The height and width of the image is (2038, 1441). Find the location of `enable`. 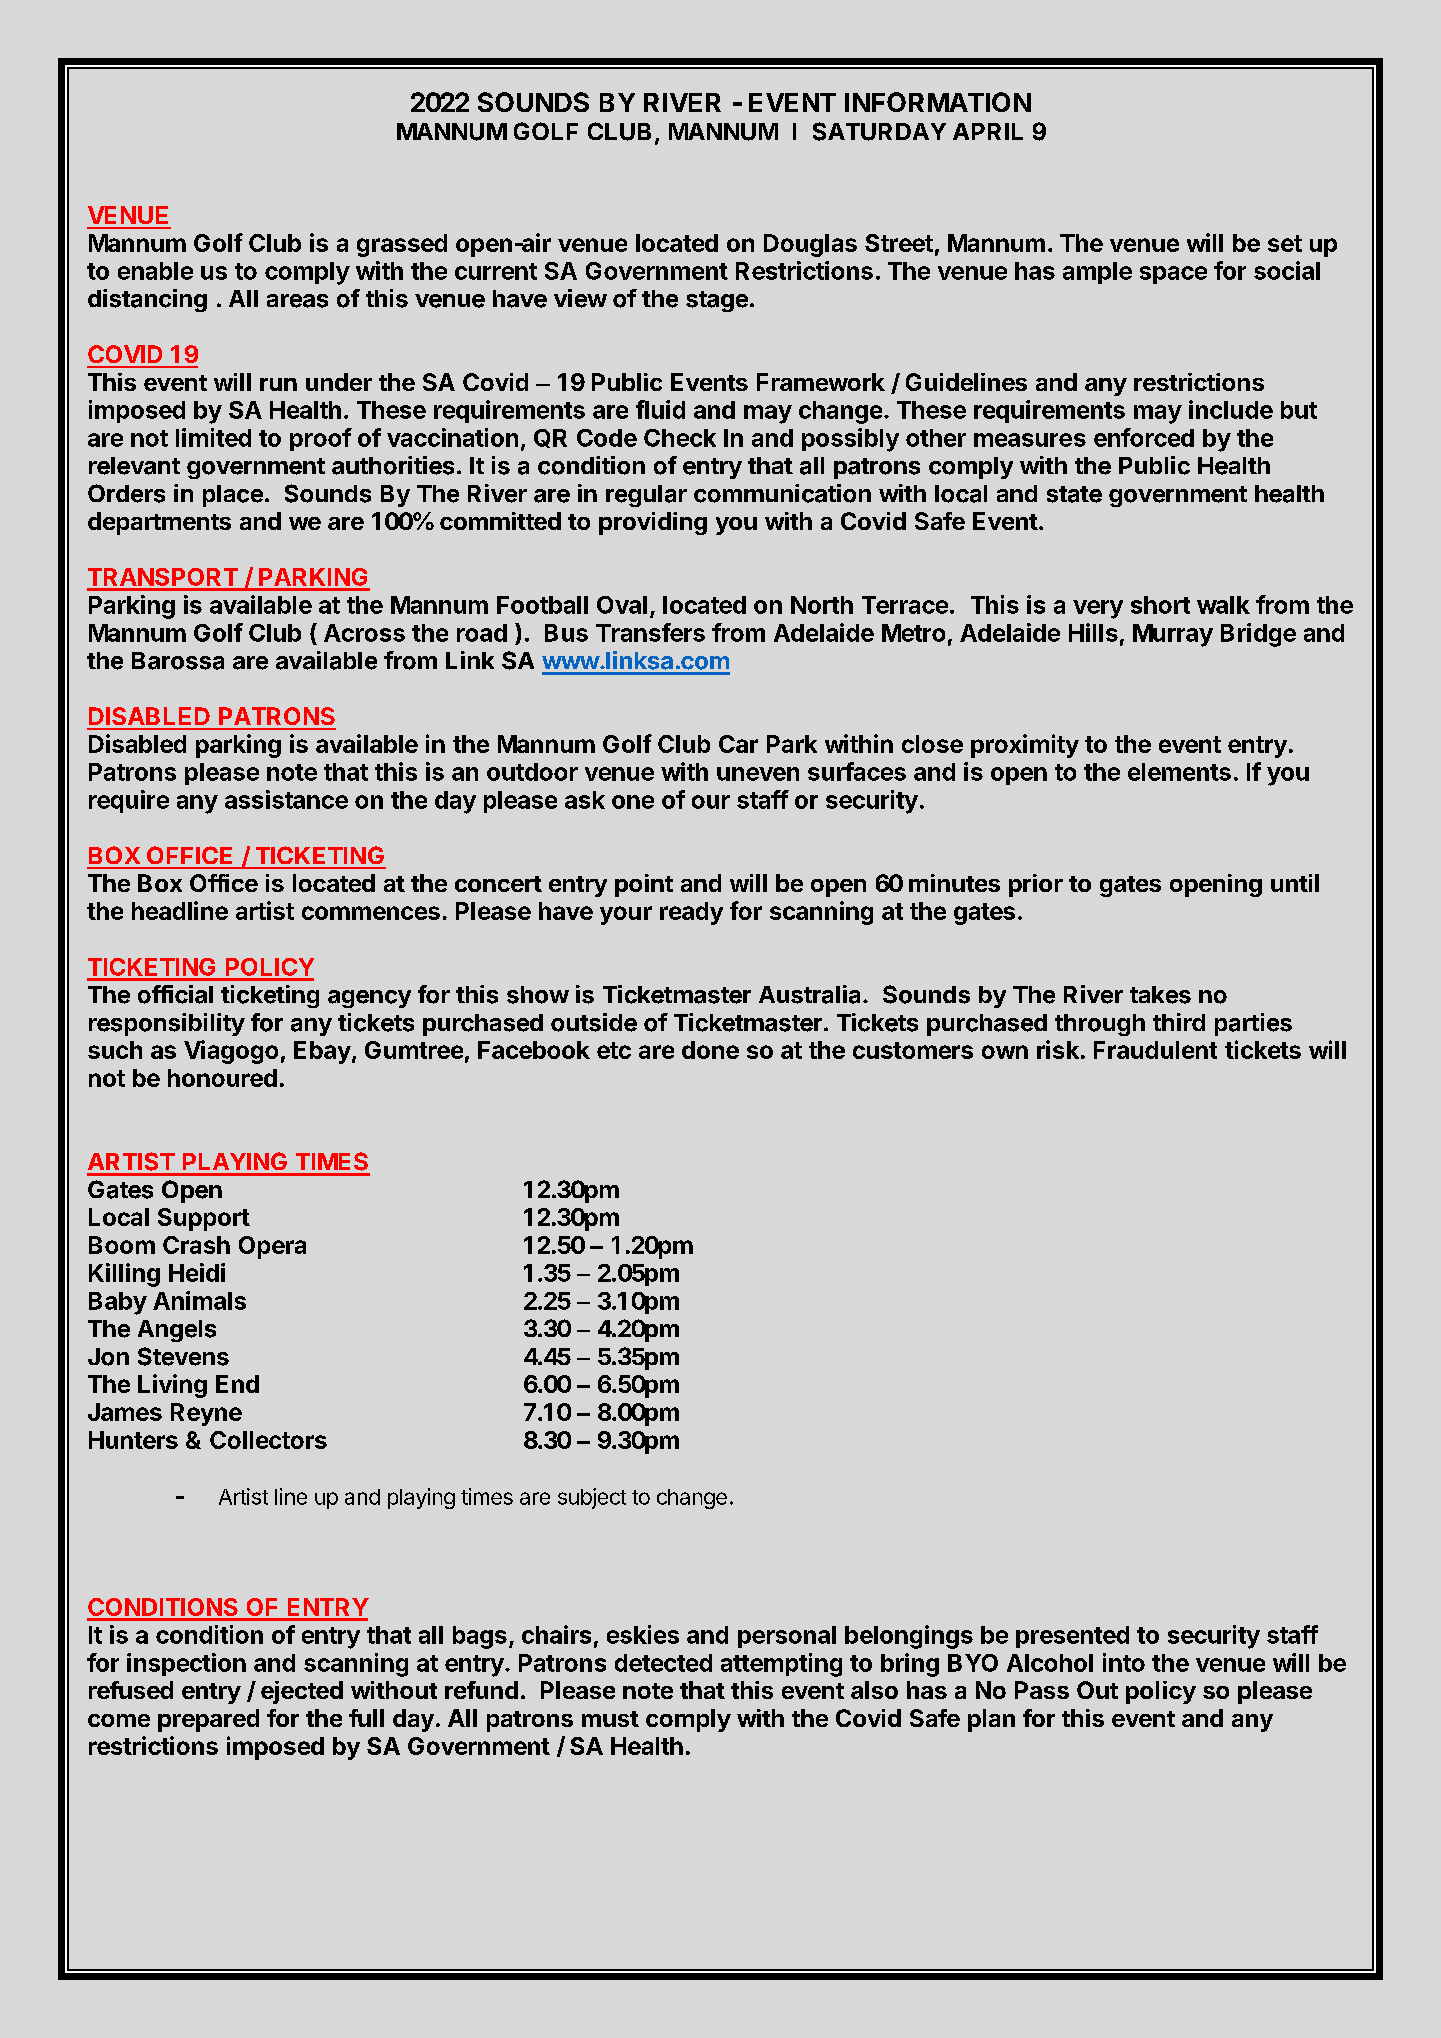

enable is located at coordinates (155, 271).
